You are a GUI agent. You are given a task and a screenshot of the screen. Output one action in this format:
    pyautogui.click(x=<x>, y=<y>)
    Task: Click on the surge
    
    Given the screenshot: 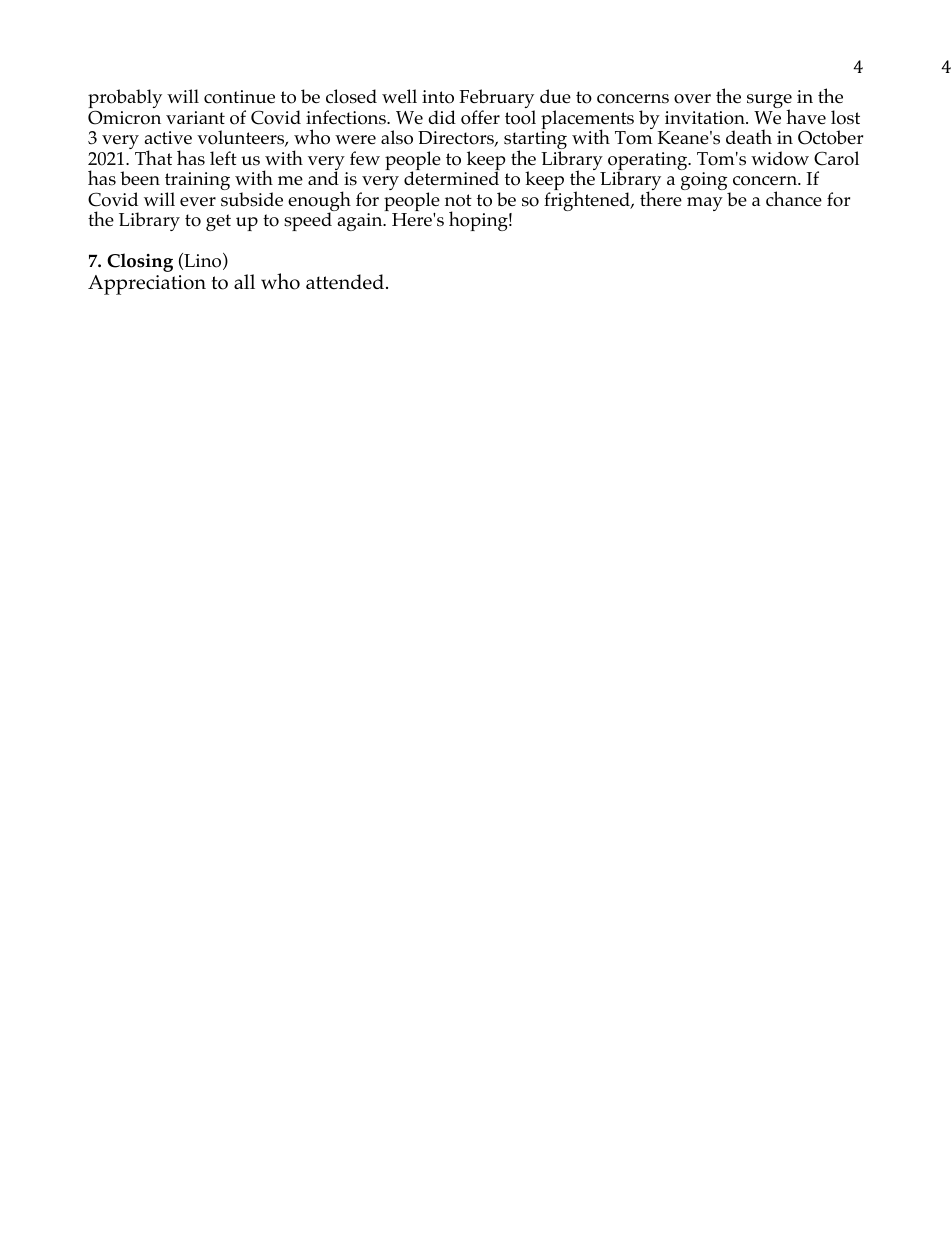 What is the action you would take?
    pyautogui.click(x=769, y=102)
